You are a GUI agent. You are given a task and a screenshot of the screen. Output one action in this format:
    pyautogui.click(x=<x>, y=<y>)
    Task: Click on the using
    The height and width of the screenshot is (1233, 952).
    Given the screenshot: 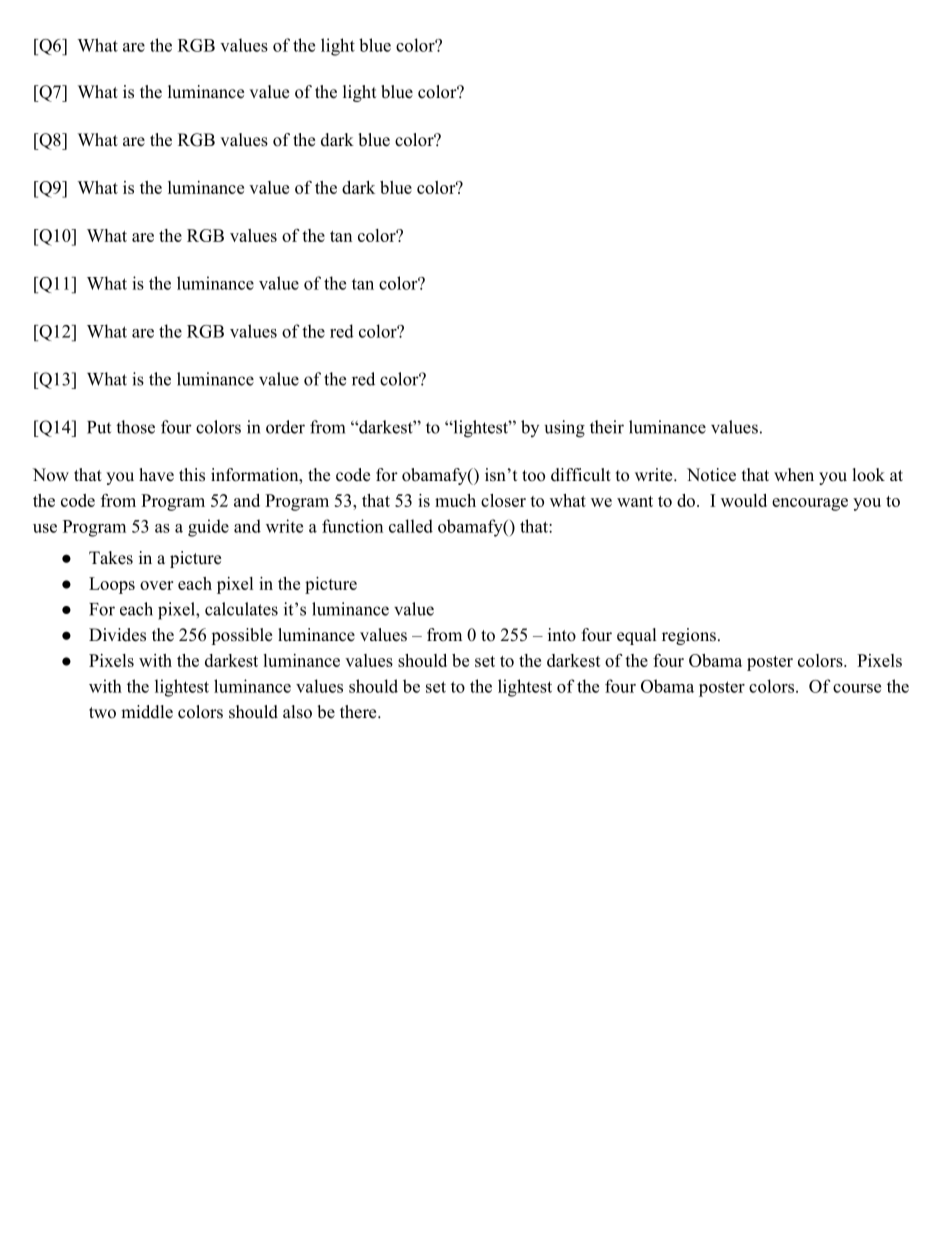 What is the action you would take?
    pyautogui.click(x=565, y=429)
